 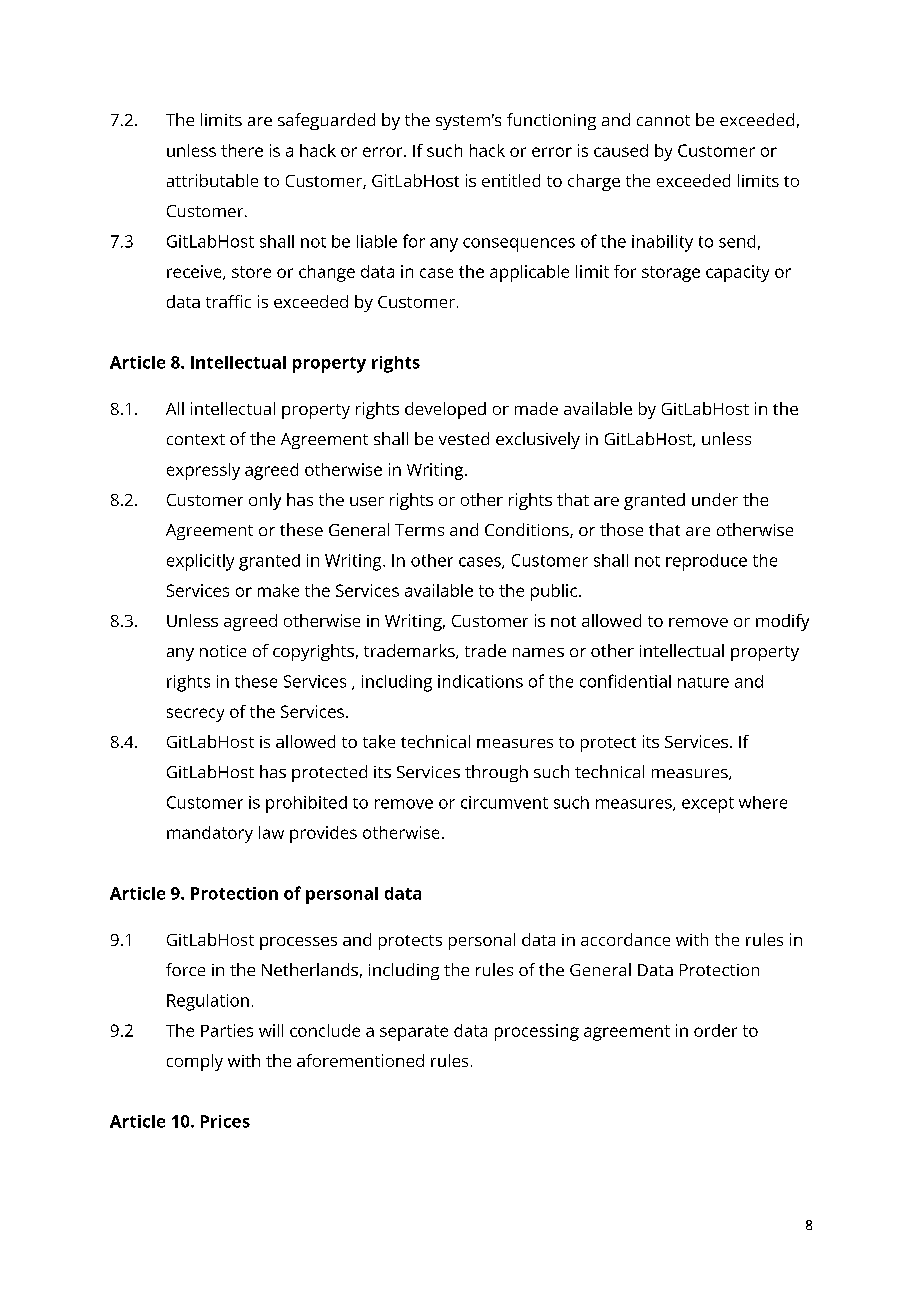 I want to click on make, so click(x=278, y=590).
